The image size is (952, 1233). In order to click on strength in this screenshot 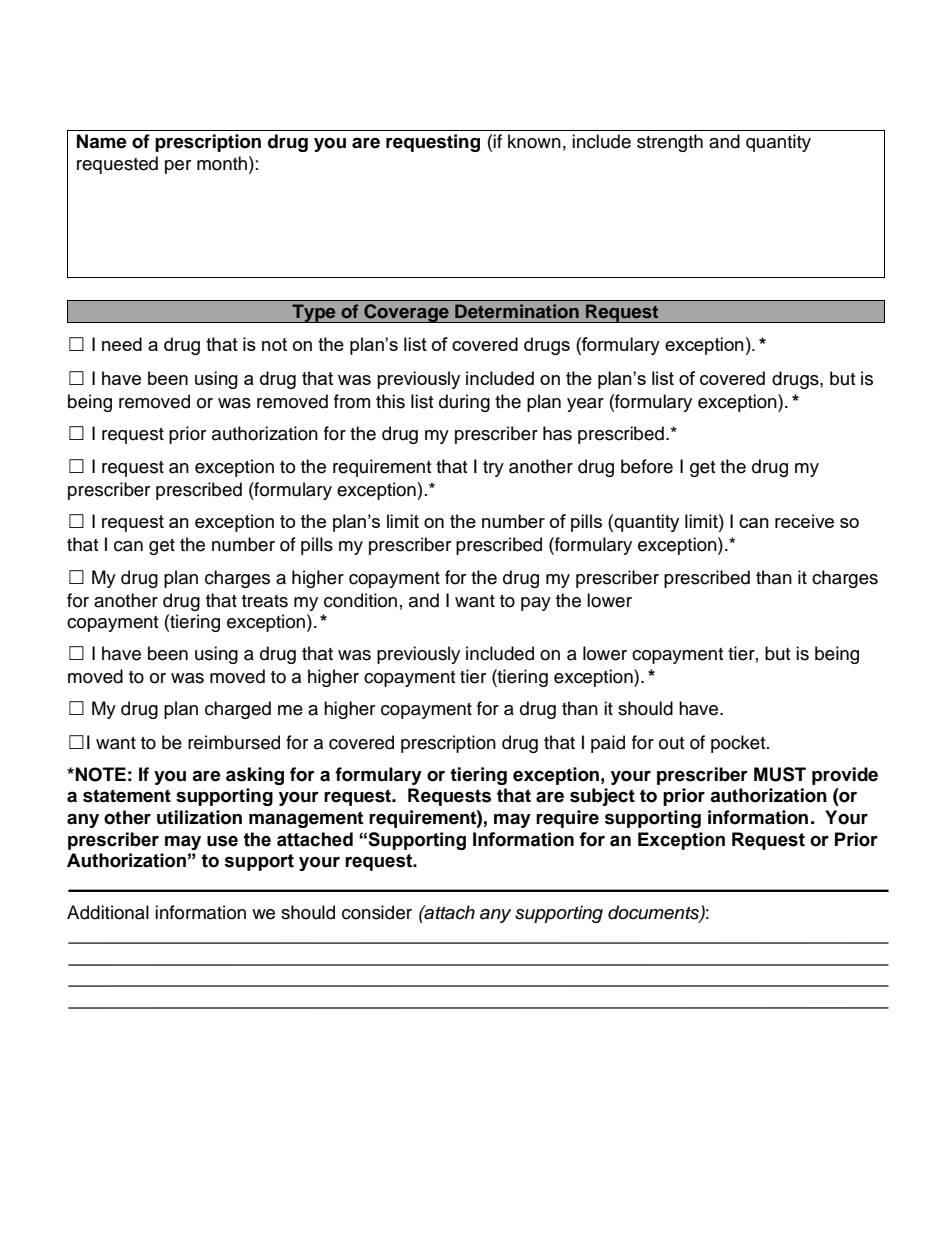, I will do `click(670, 143)`.
